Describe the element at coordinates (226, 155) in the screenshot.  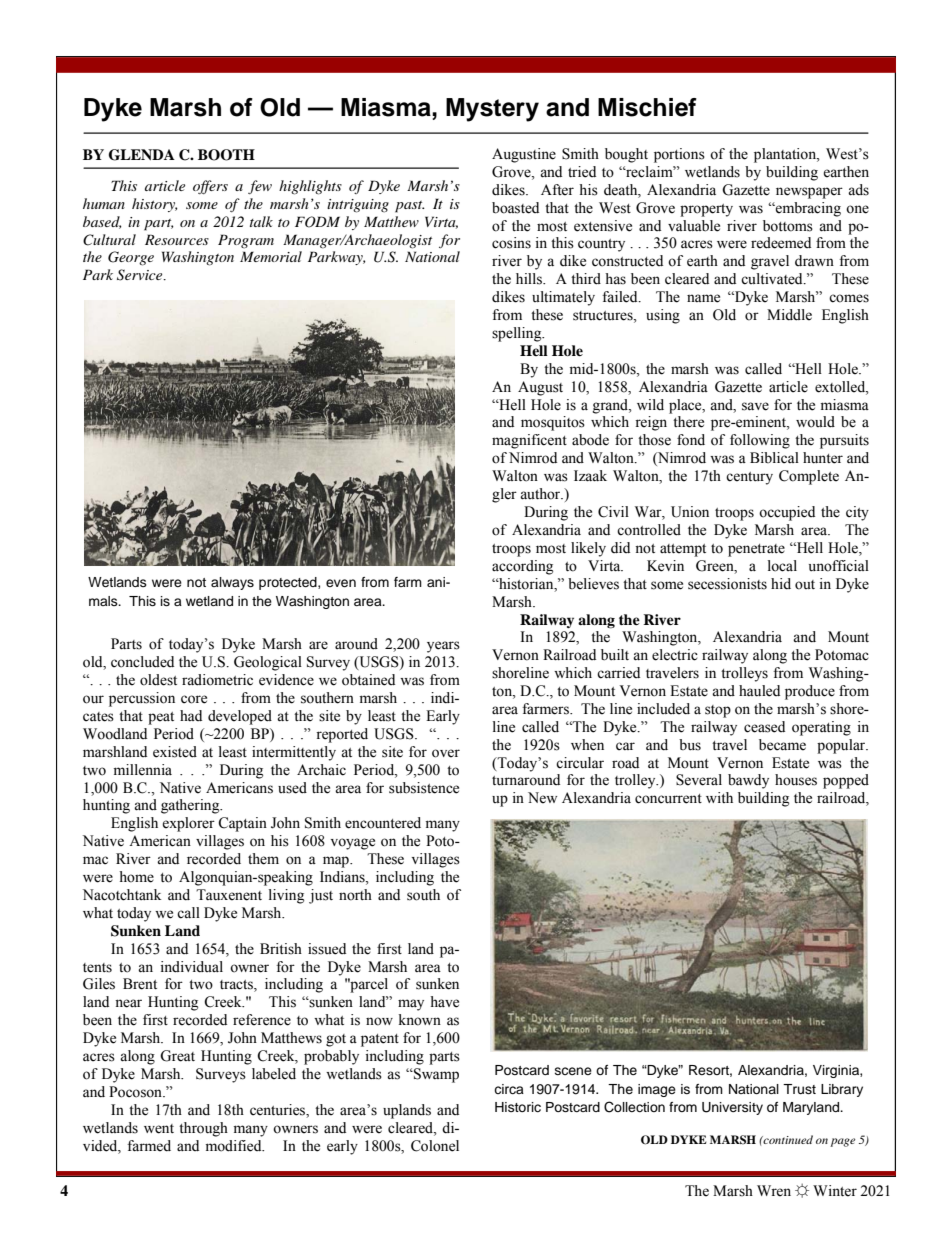
I see `BOOTH` at that location.
